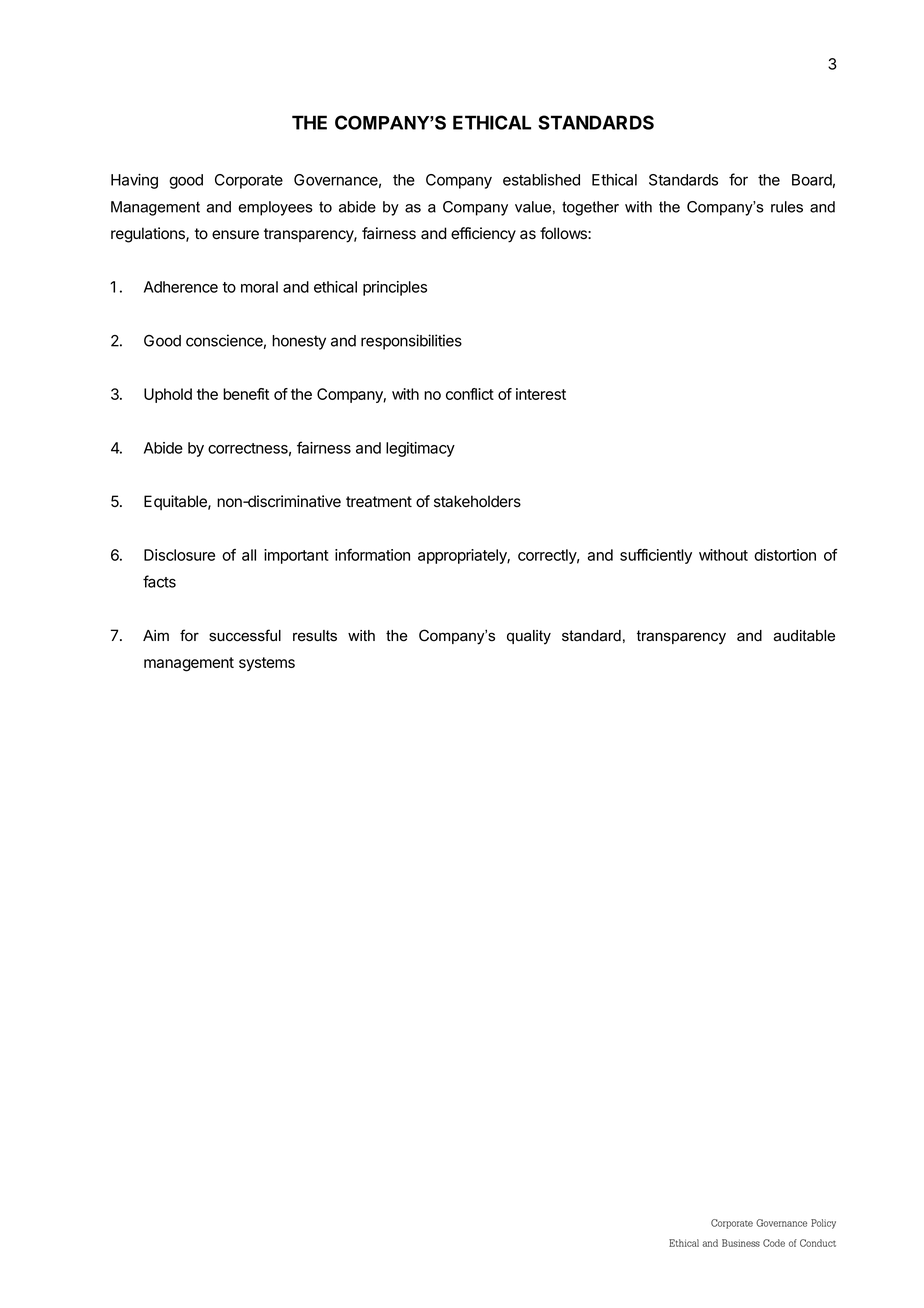 This screenshot has height=1308, width=924. What do you see at coordinates (529, 637) in the screenshot?
I see `quality` at bounding box center [529, 637].
